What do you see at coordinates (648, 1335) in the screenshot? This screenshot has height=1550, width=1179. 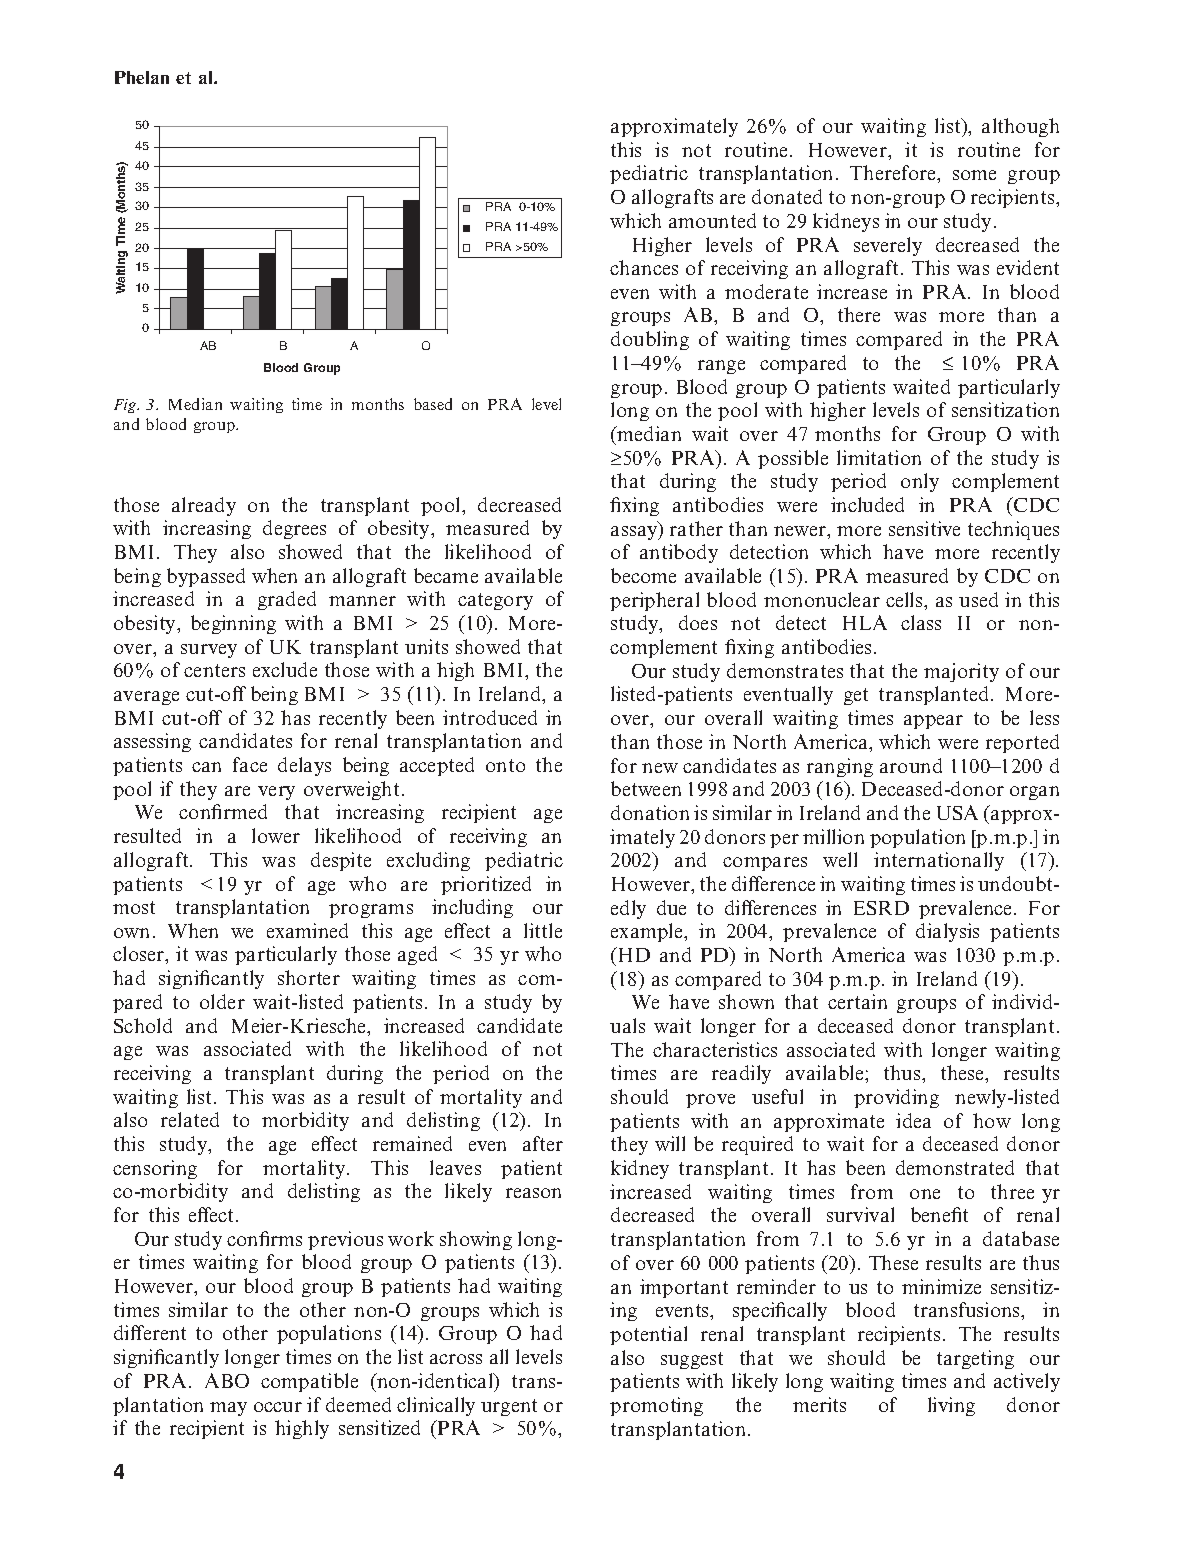 I see `potential` at bounding box center [648, 1335].
